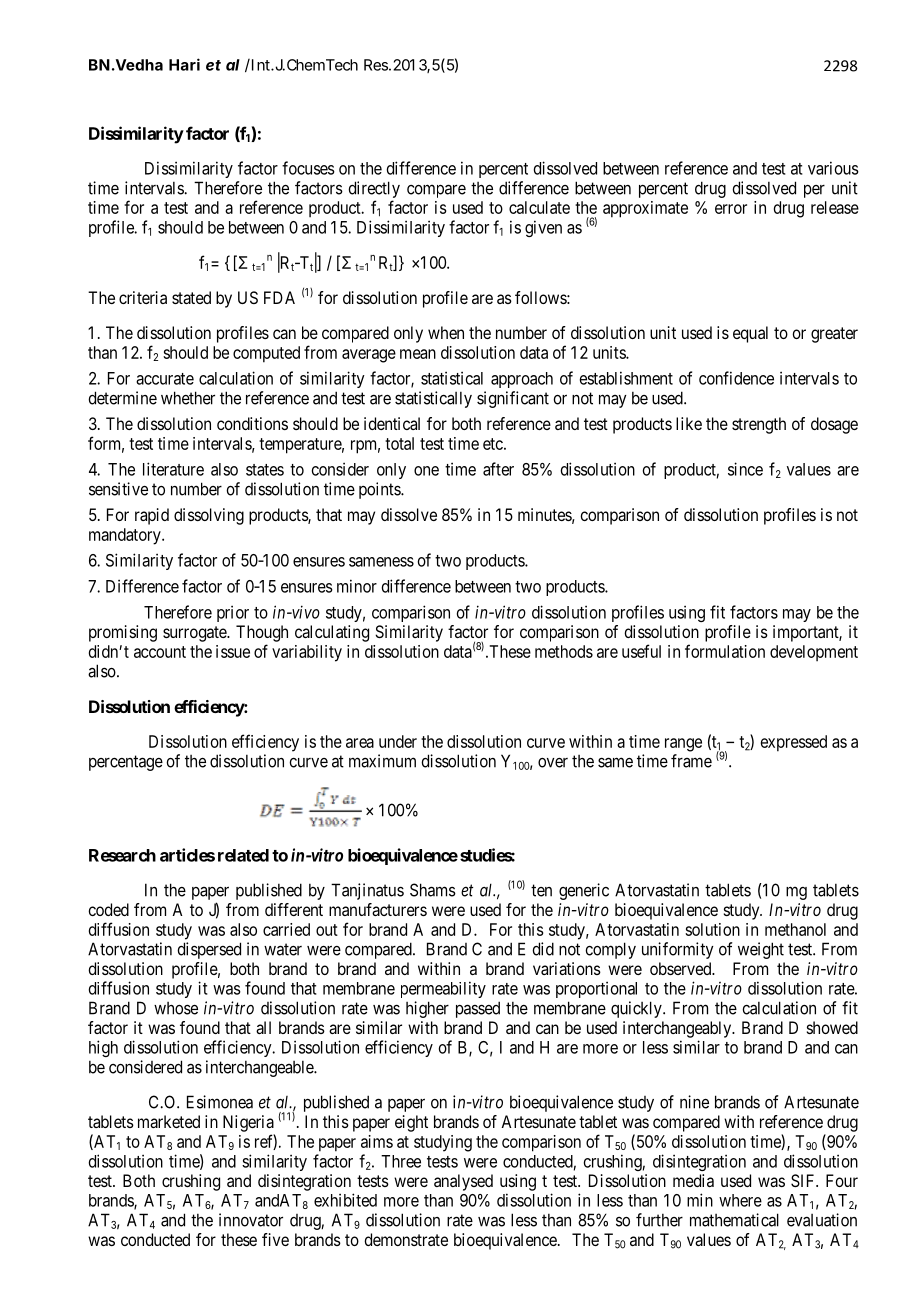  What do you see at coordinates (564, 651) in the document?
I see `methods` at bounding box center [564, 651].
